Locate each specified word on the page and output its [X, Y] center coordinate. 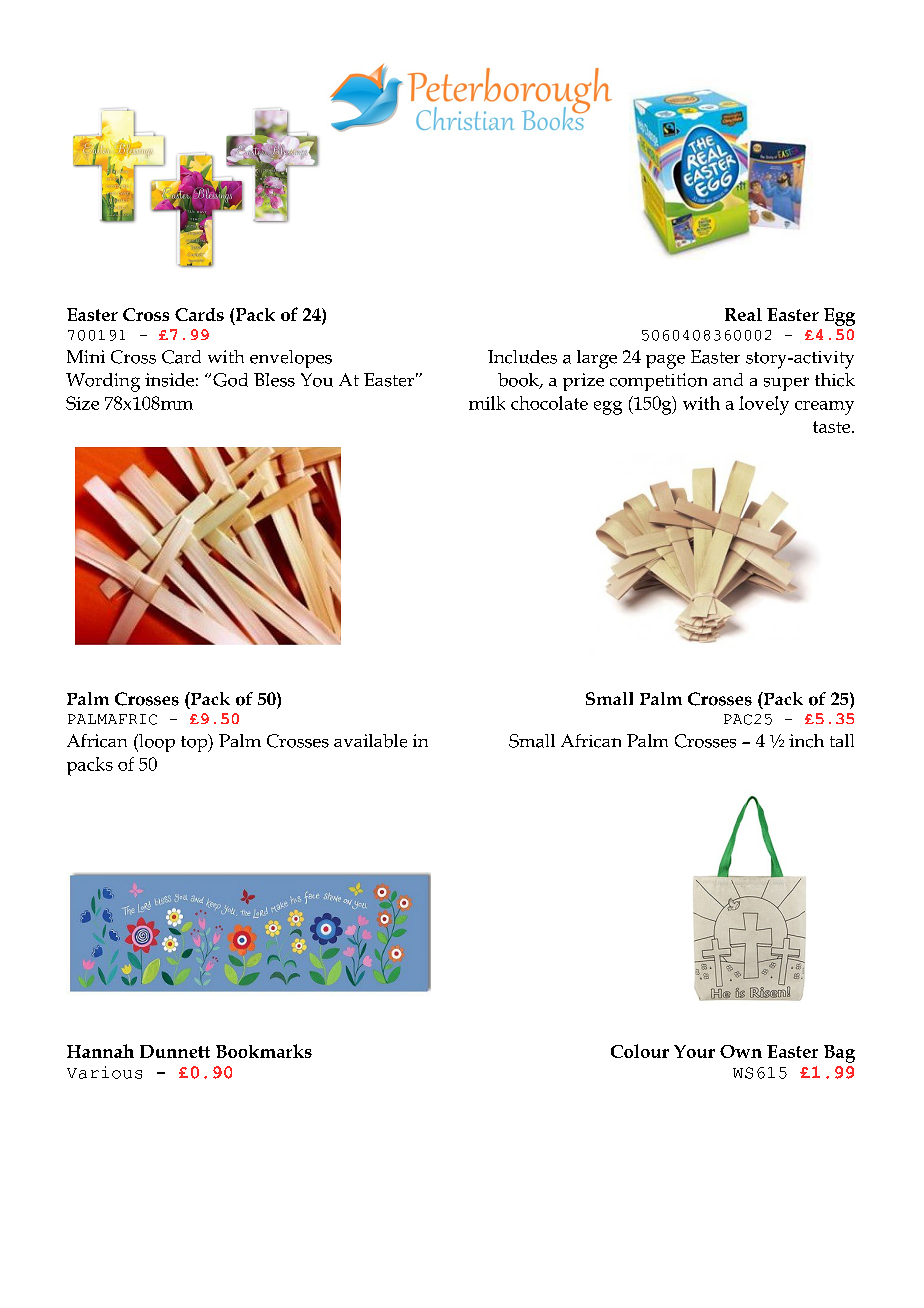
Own [741, 1051]
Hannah [100, 1051]
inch [806, 741]
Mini [86, 356]
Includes [522, 357]
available [370, 741]
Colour [640, 1051]
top [195, 743]
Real [743, 314]
